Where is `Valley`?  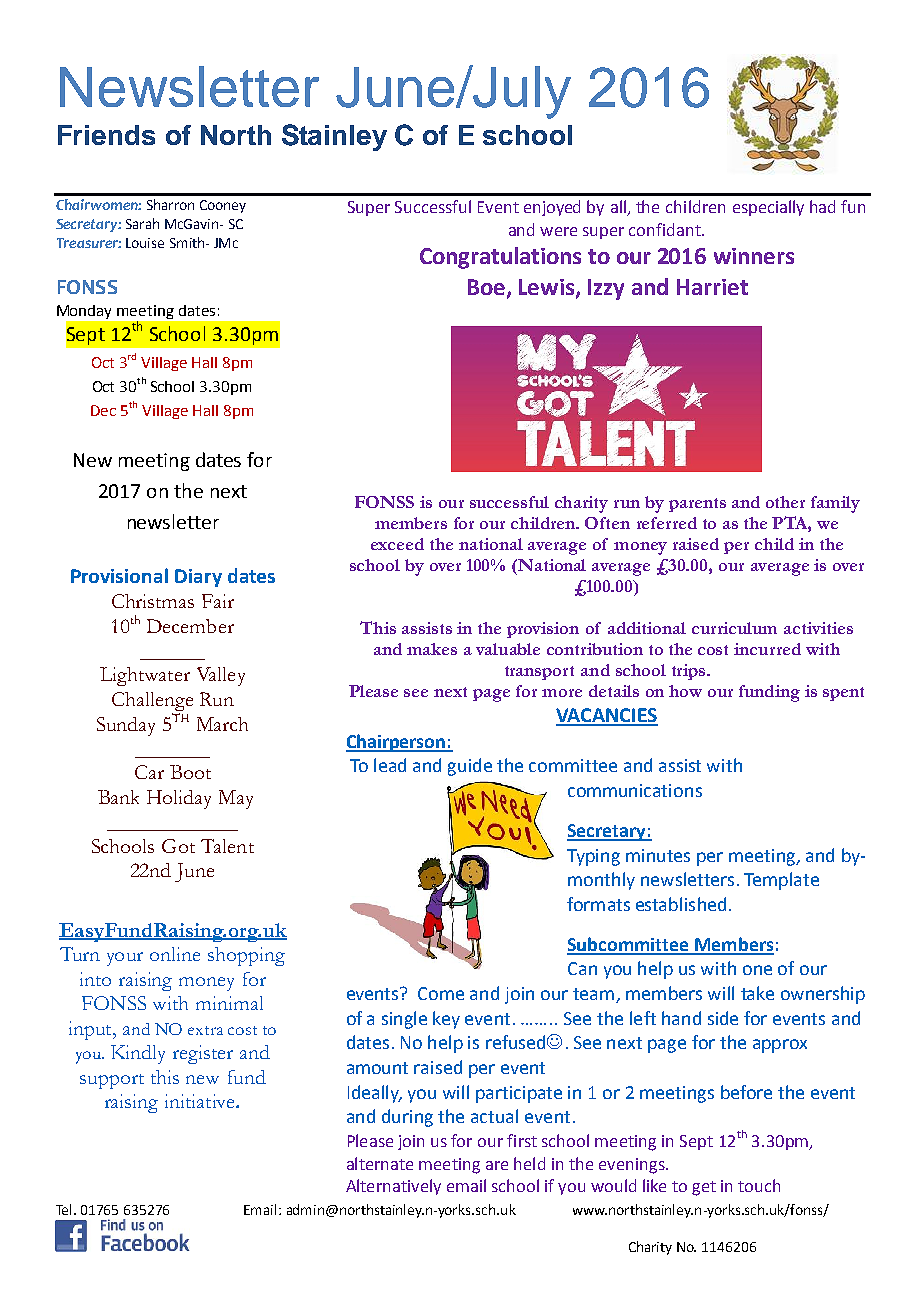
Valley is located at coordinates (221, 676).
